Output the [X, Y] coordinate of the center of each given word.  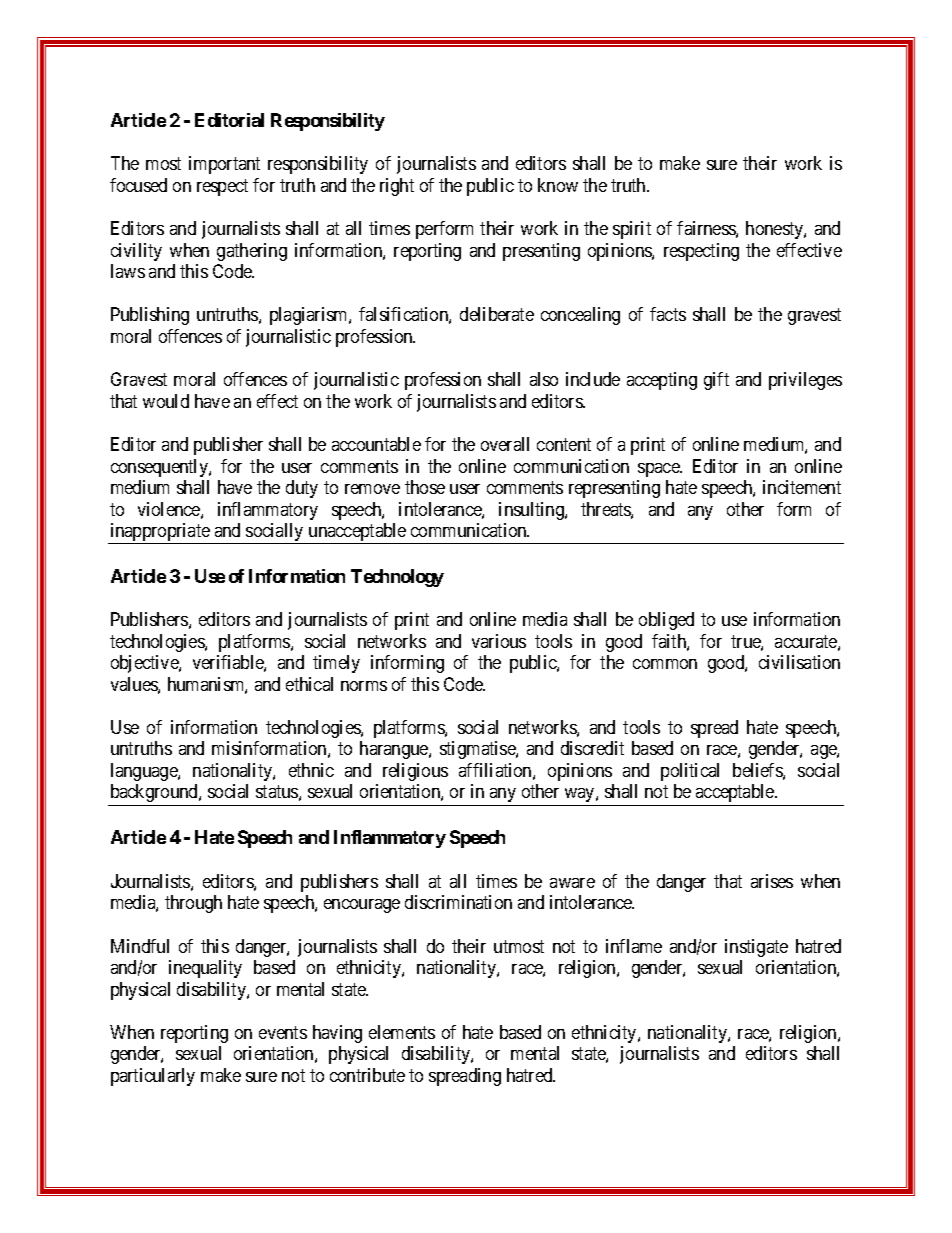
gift [716, 381]
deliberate [497, 314]
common [665, 664]
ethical [309, 684]
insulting [532, 511]
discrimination [458, 902]
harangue [395, 750]
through [193, 904]
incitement [802, 487]
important [224, 165]
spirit [632, 230]
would [166, 401]
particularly [153, 1077]
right [397, 187]
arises [772, 881]
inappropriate [160, 533]
